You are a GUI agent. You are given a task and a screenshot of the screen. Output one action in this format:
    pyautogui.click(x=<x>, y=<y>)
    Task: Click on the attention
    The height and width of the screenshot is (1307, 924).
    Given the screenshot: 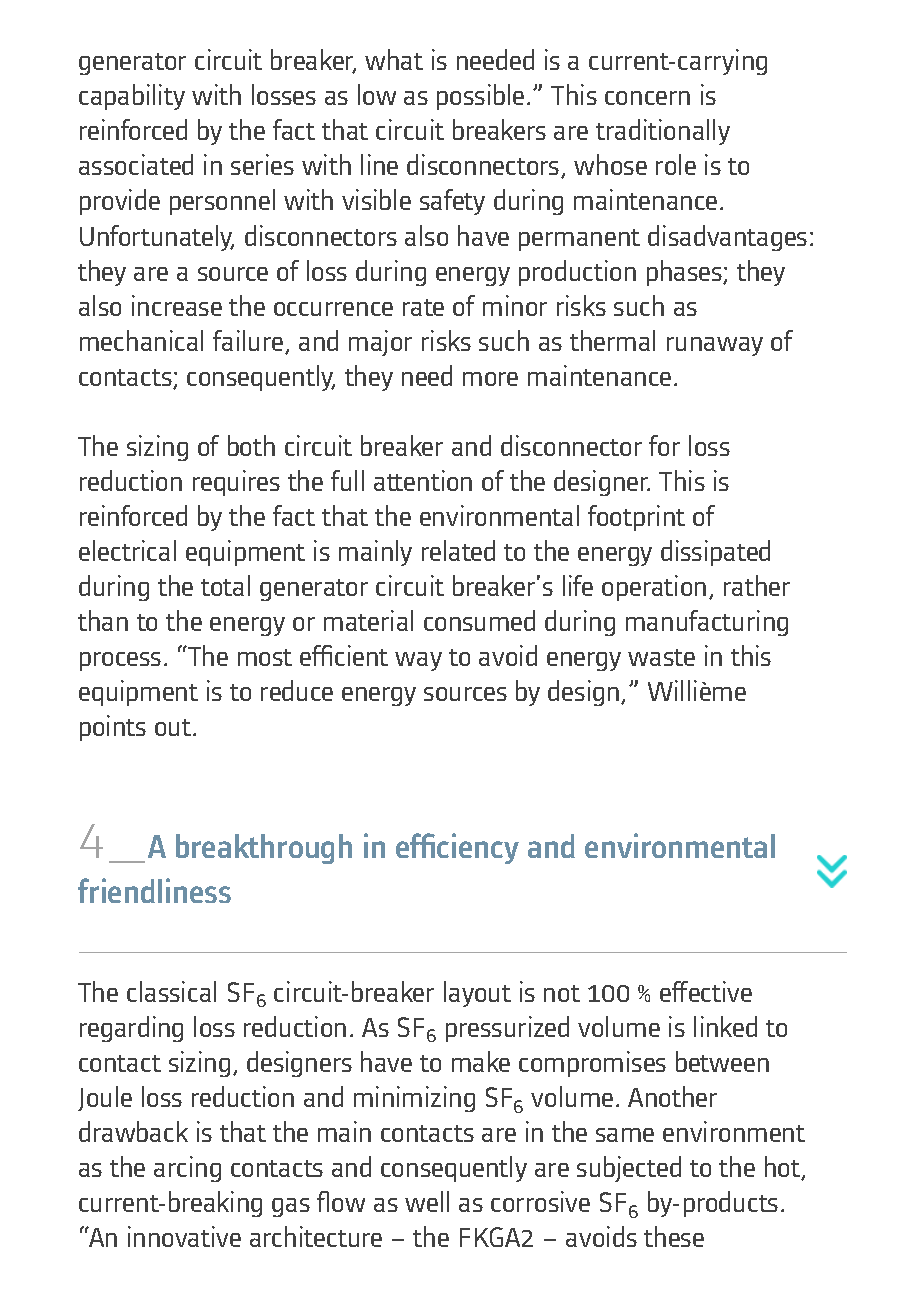 What is the action you would take?
    pyautogui.click(x=423, y=480)
